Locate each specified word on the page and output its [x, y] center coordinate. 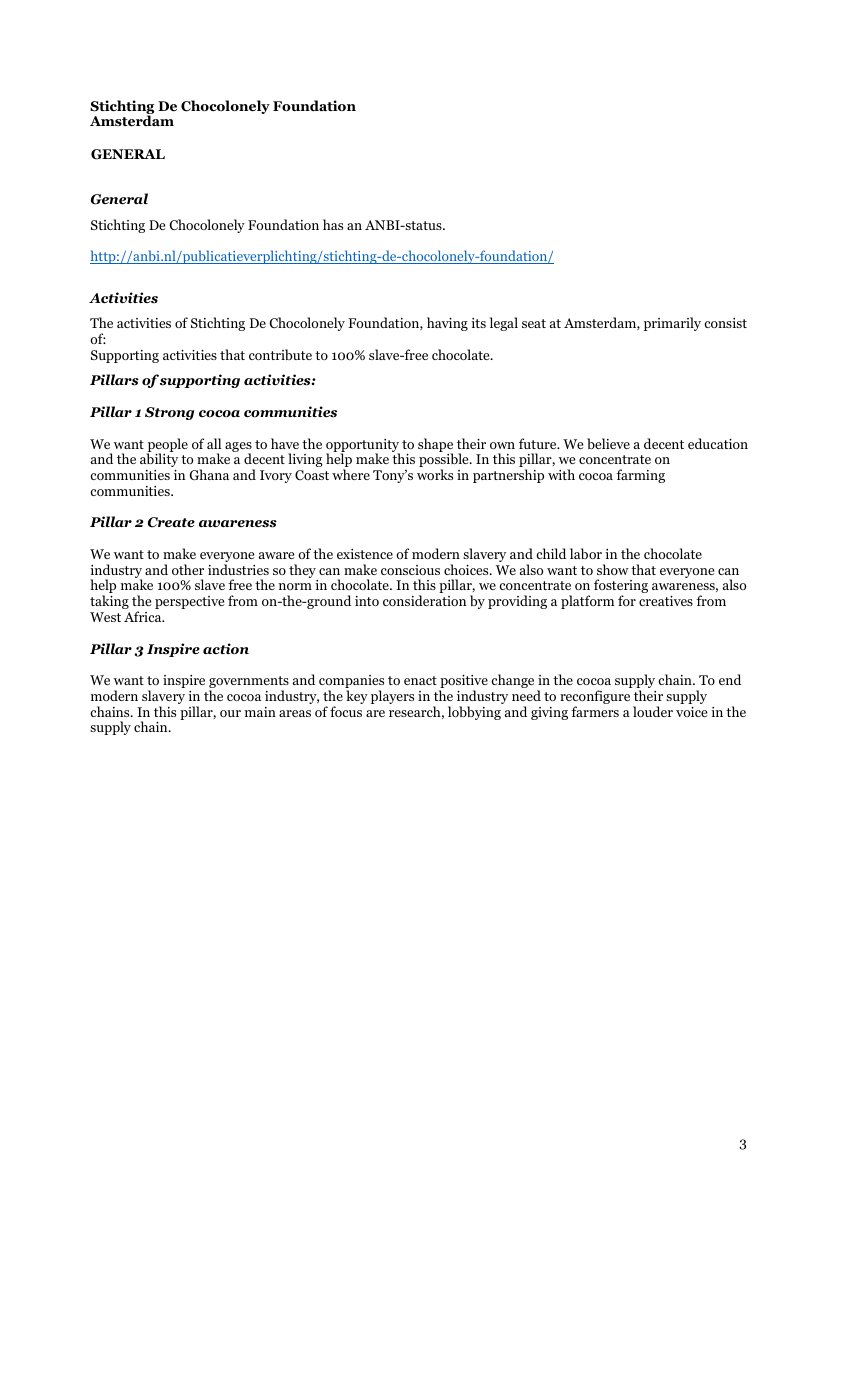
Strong [169, 413]
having [447, 324]
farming [640, 476]
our [230, 713]
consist [725, 323]
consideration [424, 600]
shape [435, 446]
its [478, 323]
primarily [672, 324]
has [333, 224]
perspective [189, 602]
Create [171, 522]
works [435, 474]
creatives [666, 601]
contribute [280, 354]
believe [608, 443]
